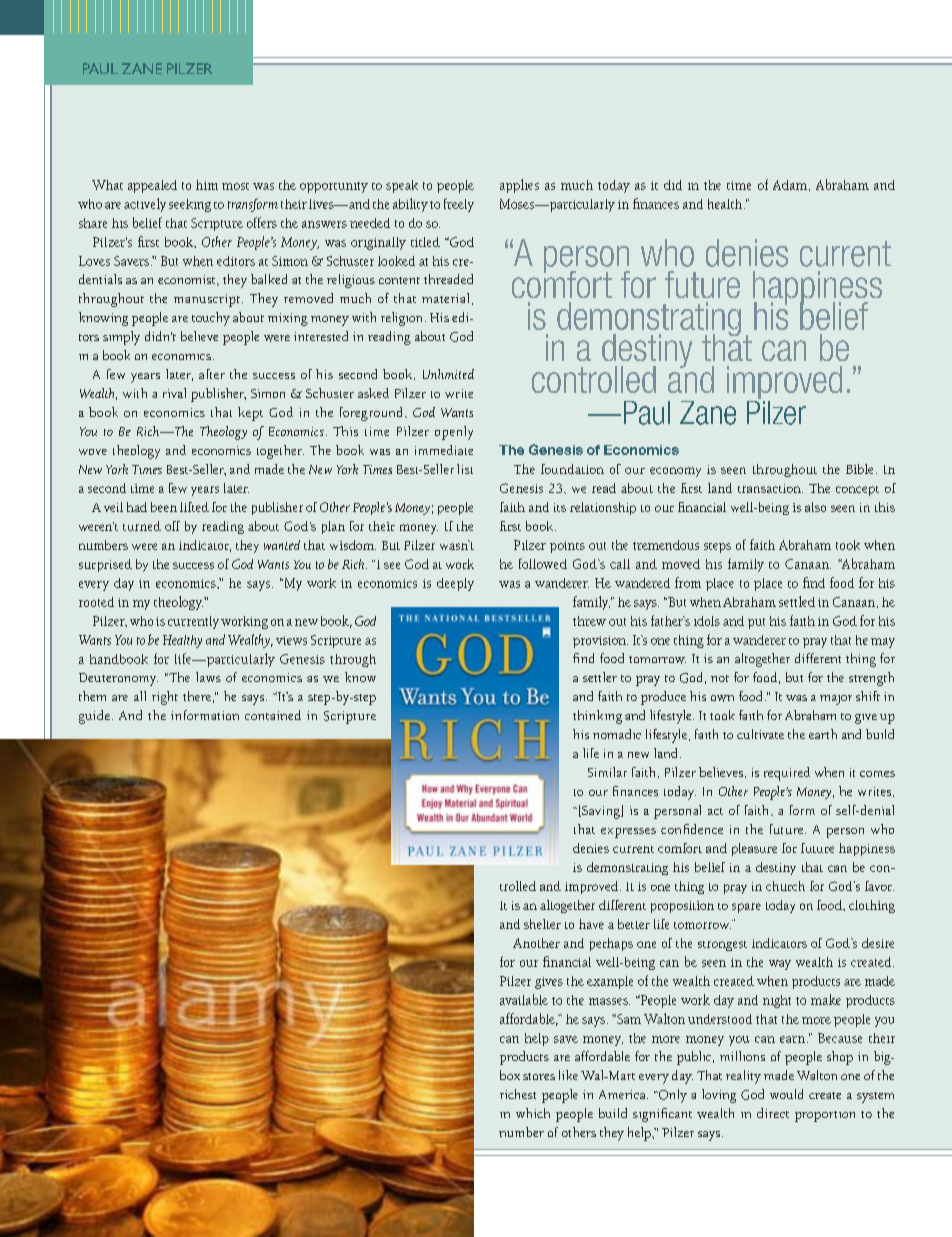 The width and height of the screenshot is (952, 1237). Describe the element at coordinates (459, 205) in the screenshot. I see `freely` at that location.
